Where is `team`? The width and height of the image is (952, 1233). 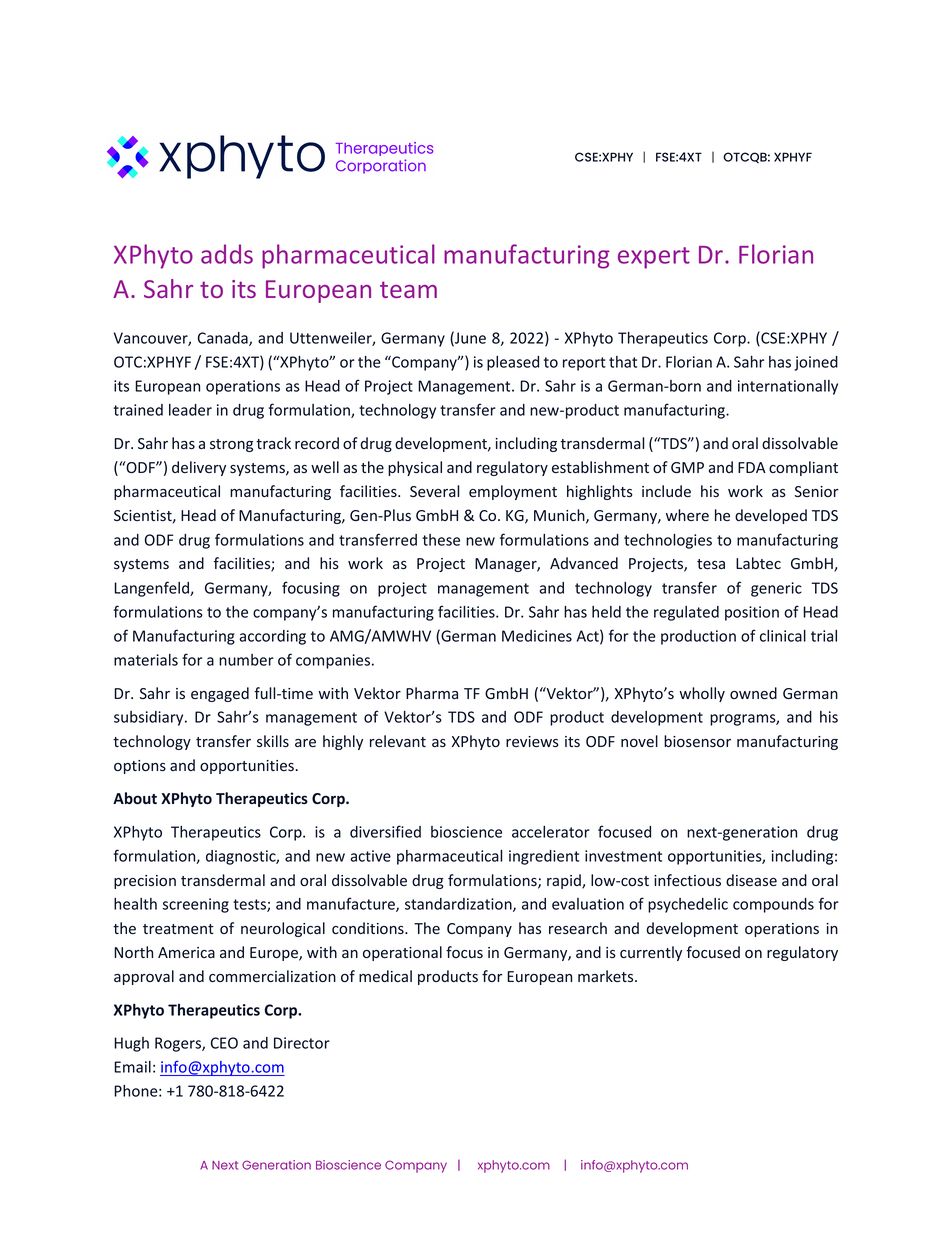 team is located at coordinates (408, 289).
